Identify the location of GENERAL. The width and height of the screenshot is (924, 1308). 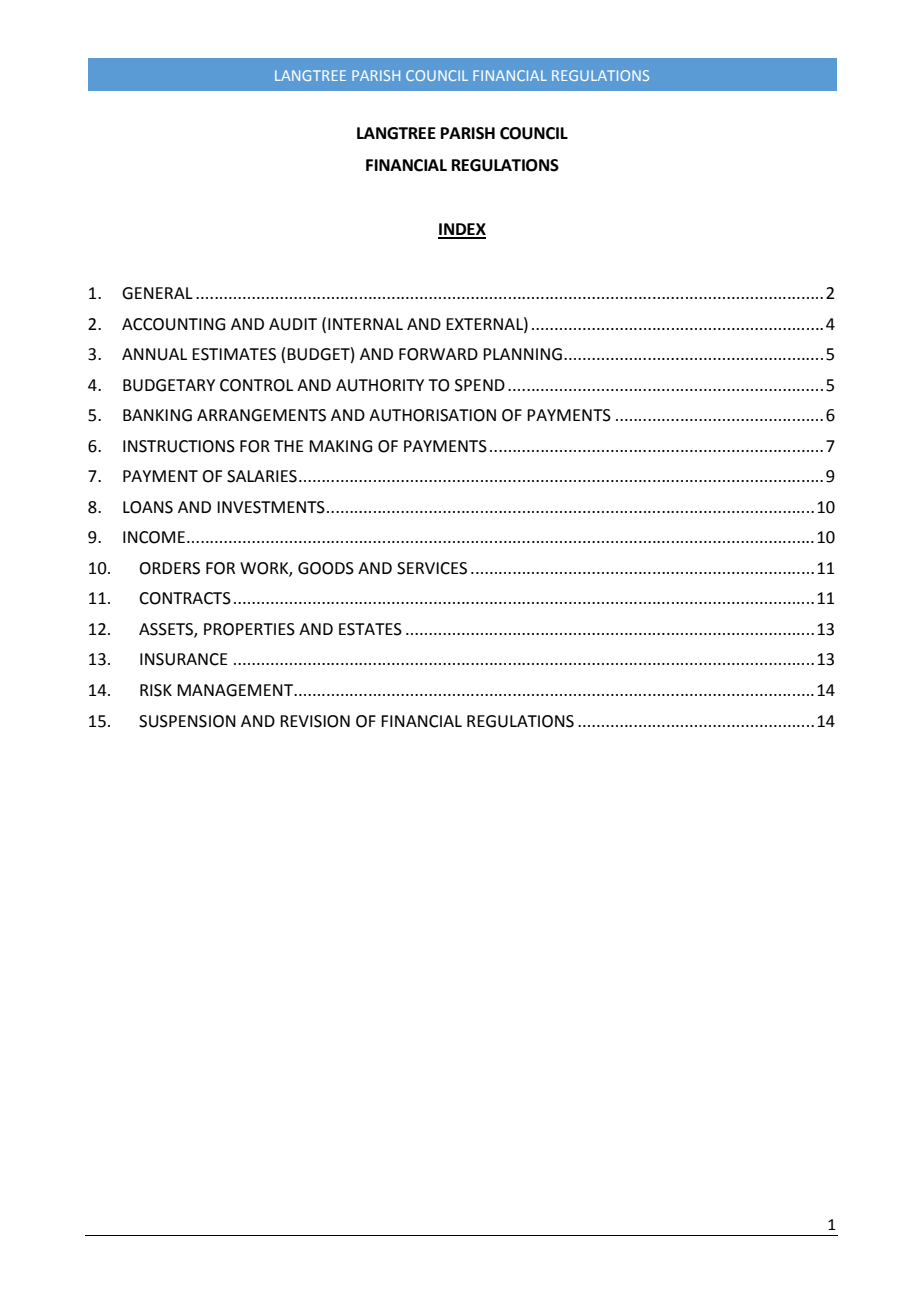
(157, 293).
